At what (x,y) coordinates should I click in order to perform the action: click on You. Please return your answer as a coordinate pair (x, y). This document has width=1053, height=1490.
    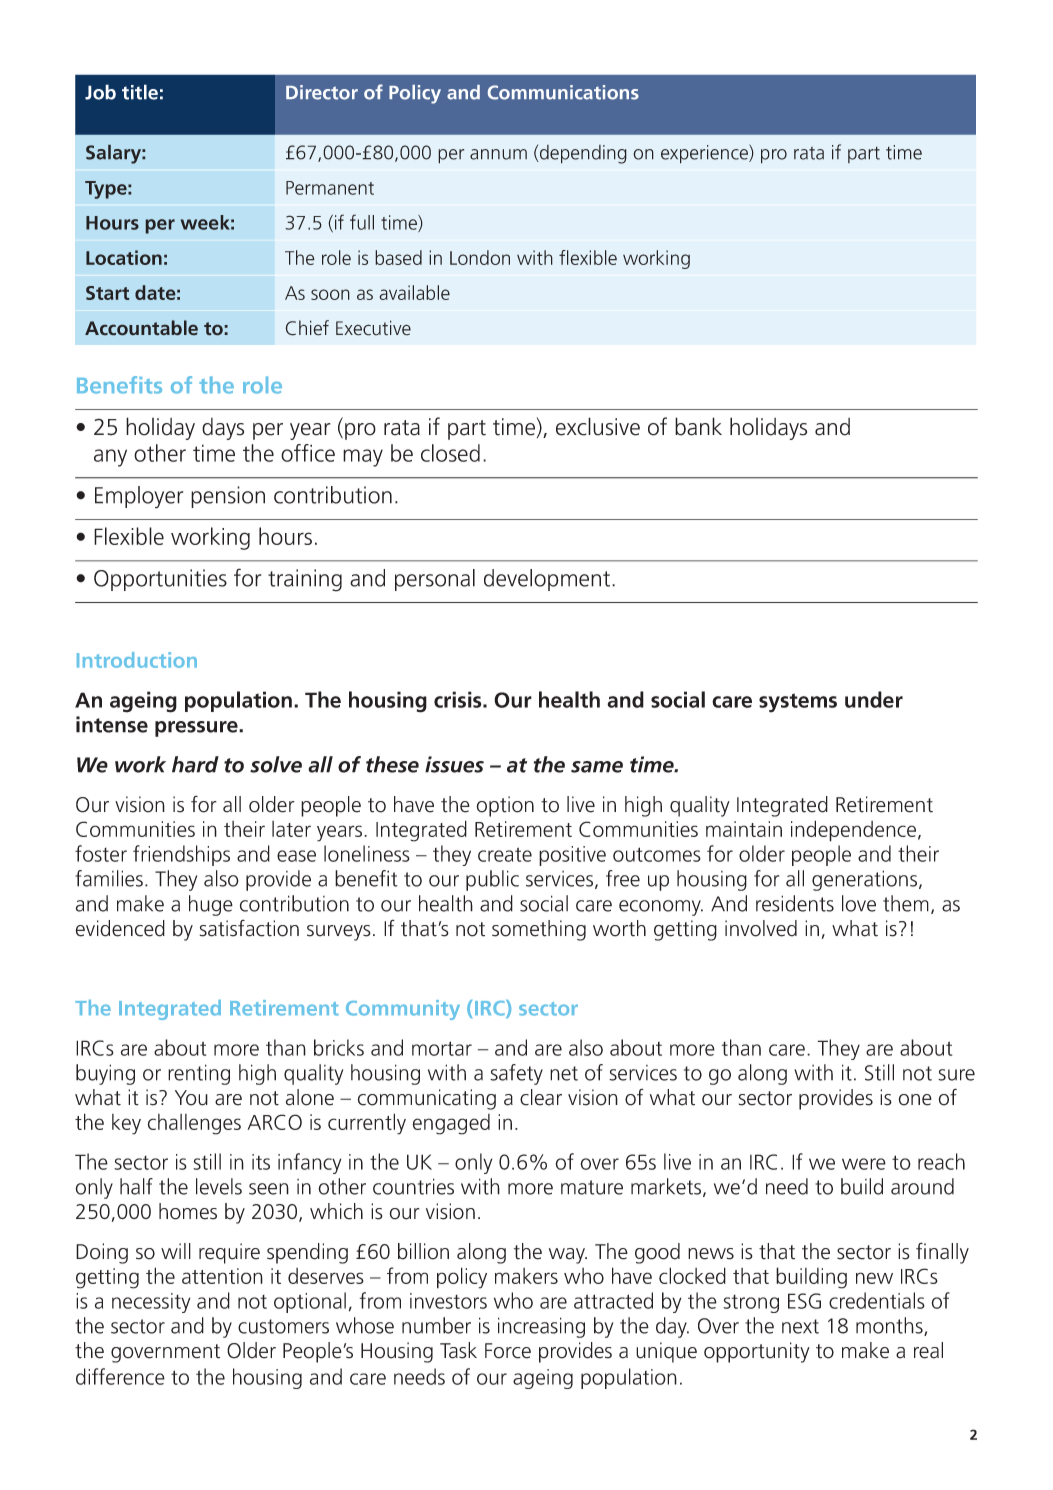
    Looking at the image, I should click on (191, 1098).
